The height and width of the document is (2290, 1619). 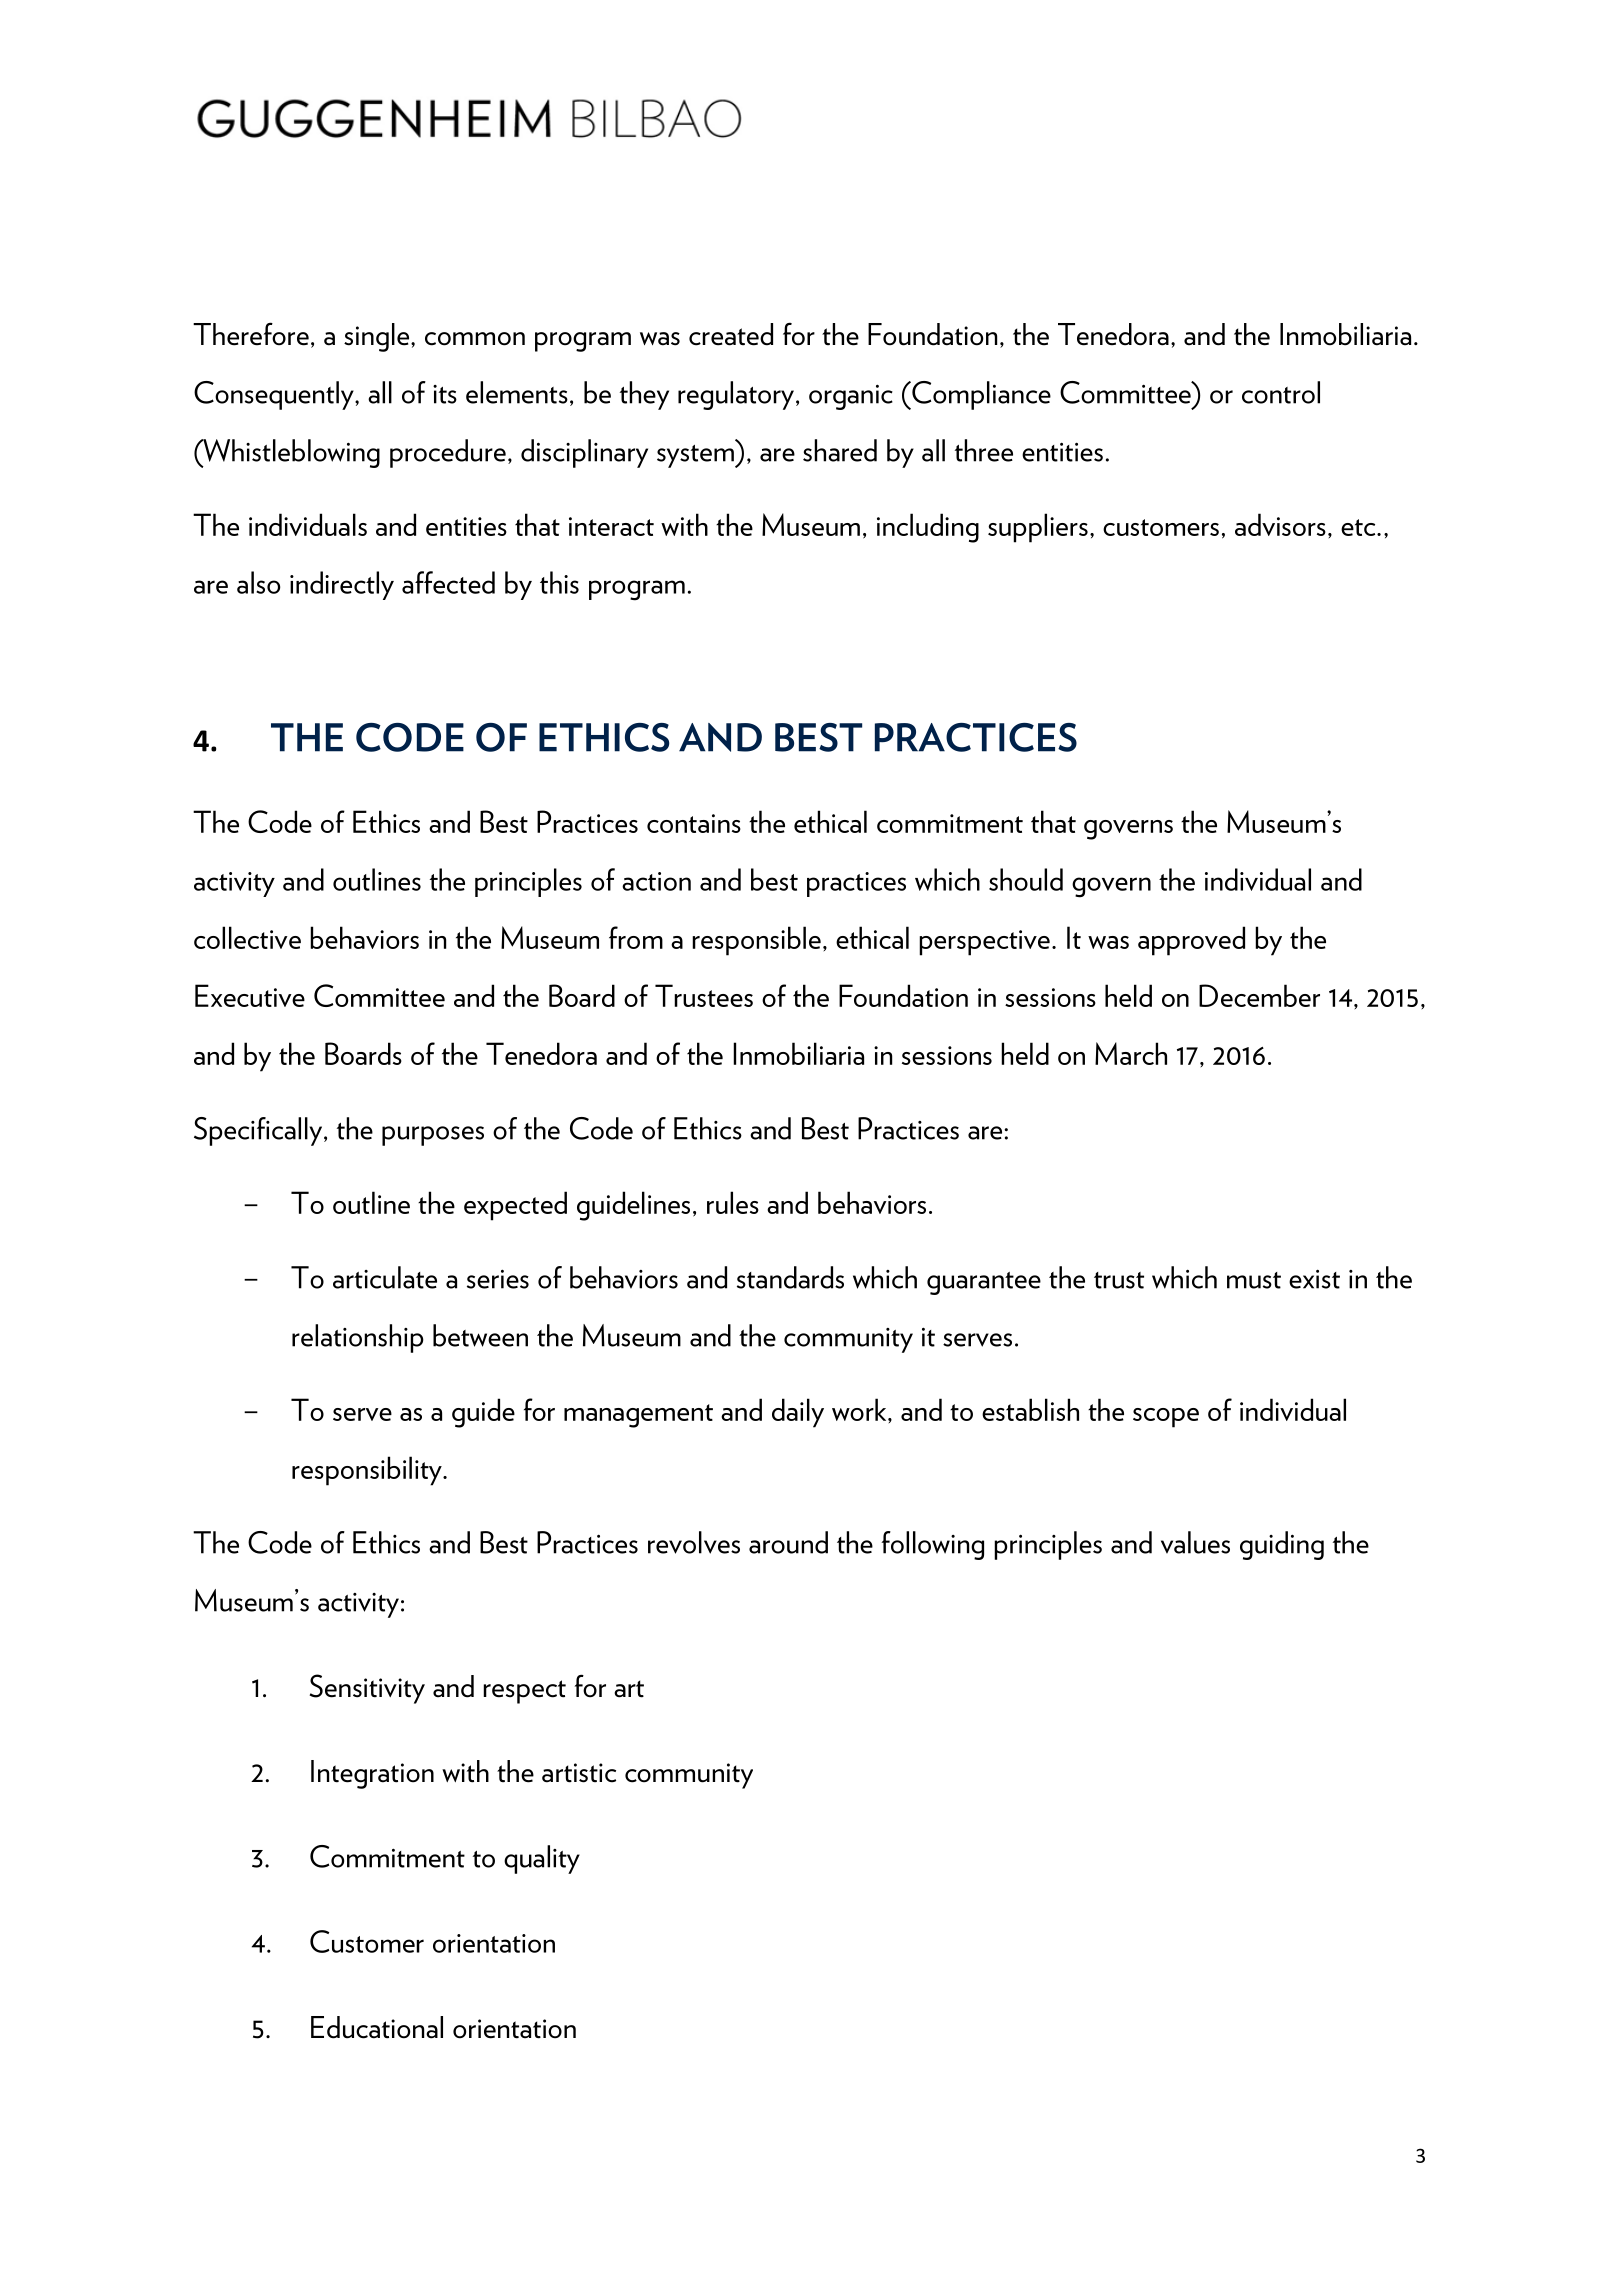 What do you see at coordinates (694, 823) in the document?
I see `contains` at bounding box center [694, 823].
